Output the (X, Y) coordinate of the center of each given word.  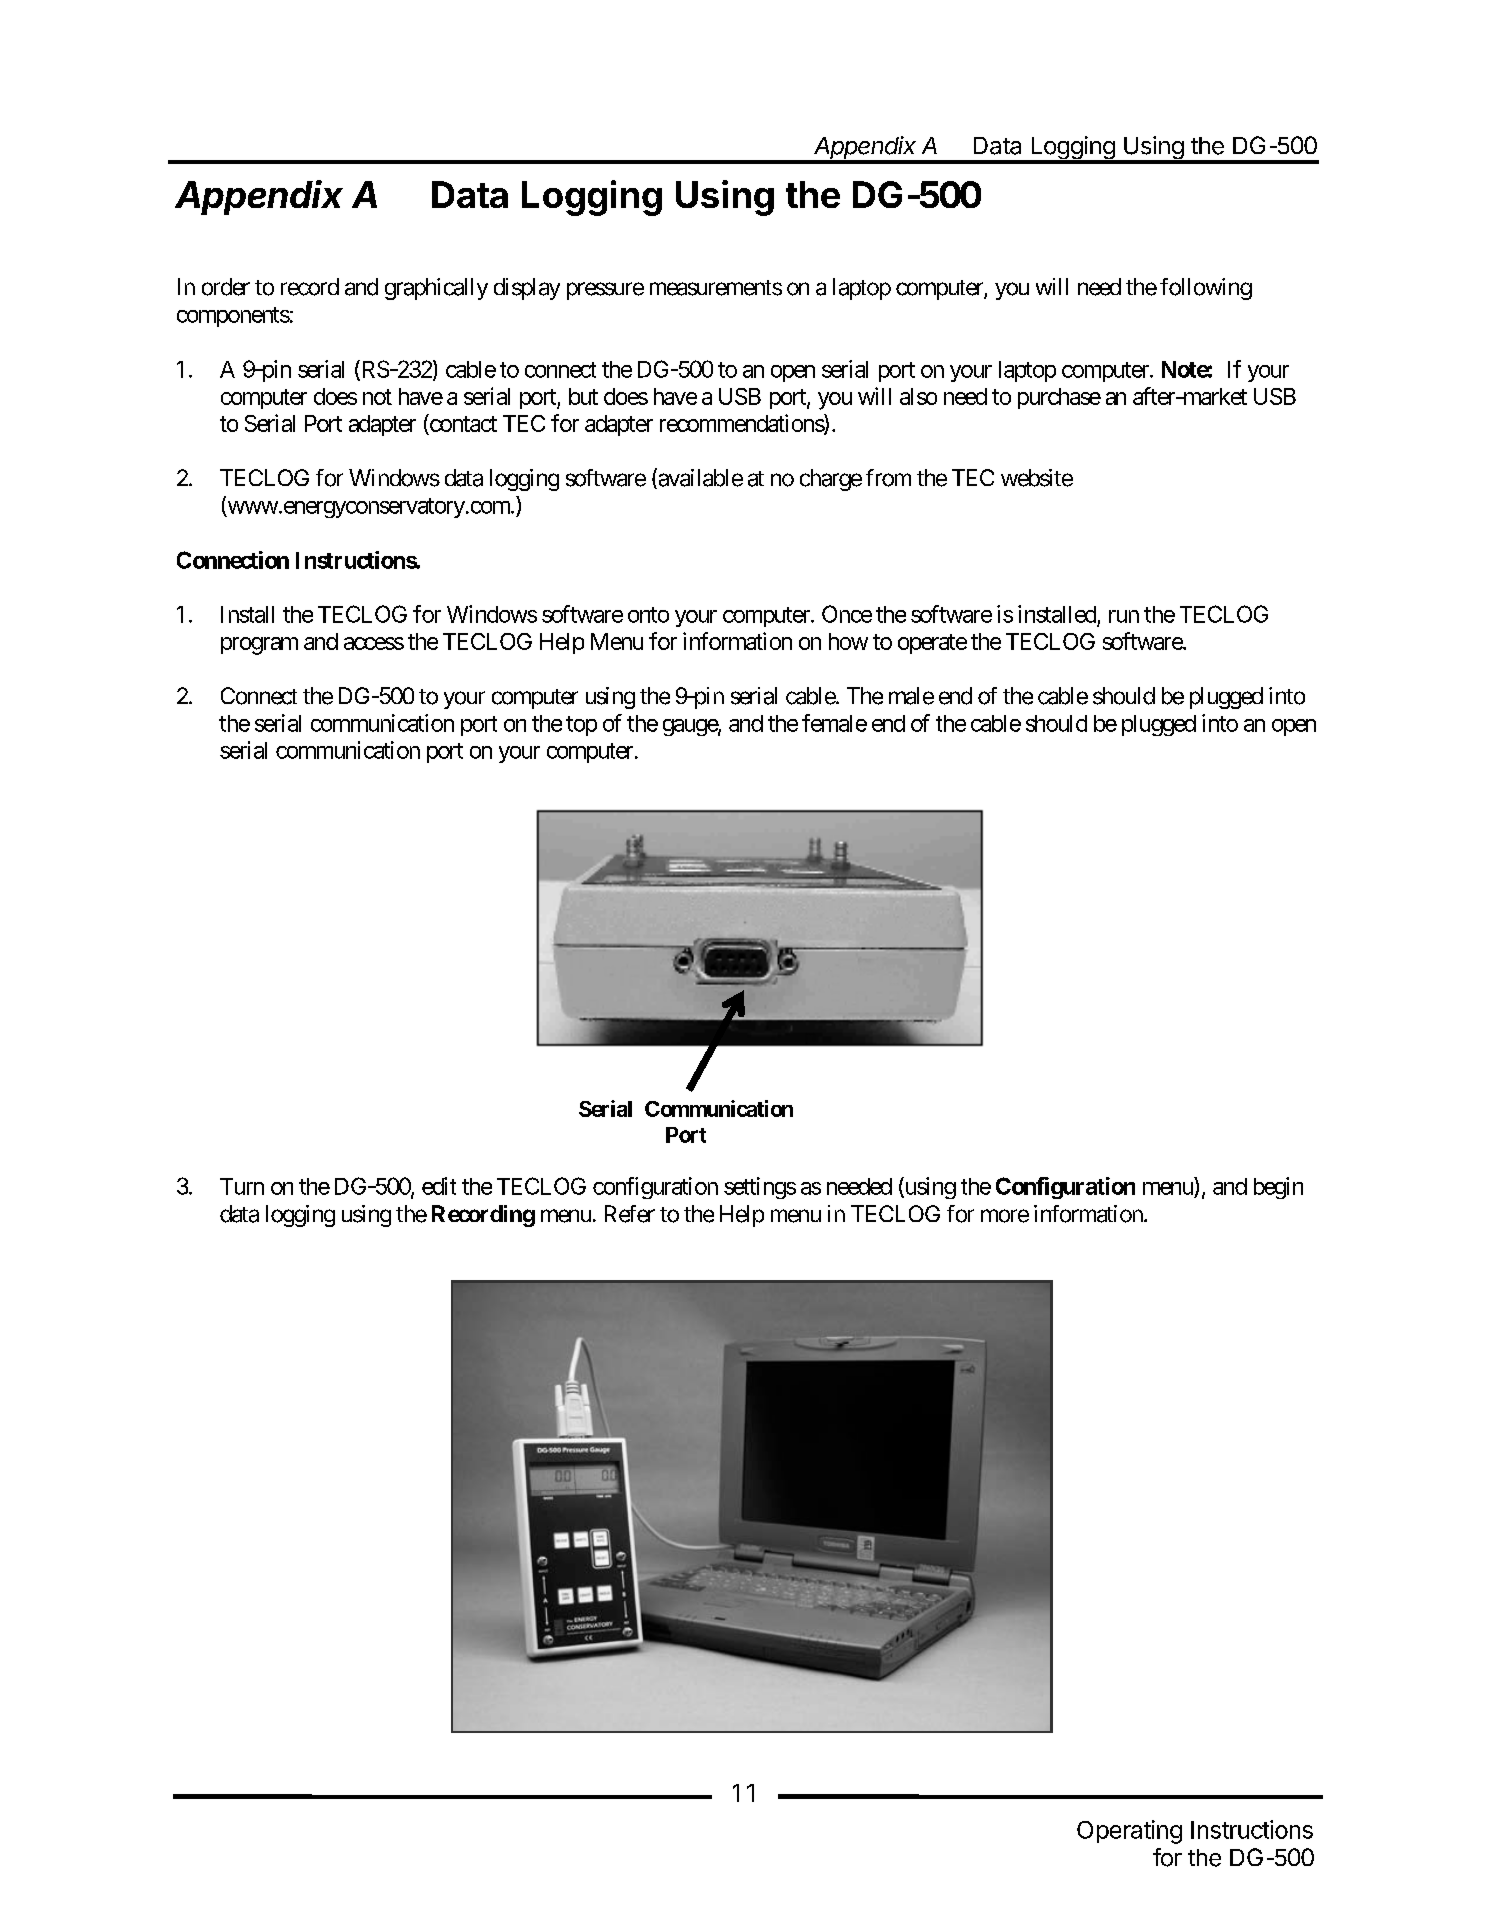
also (918, 396)
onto (648, 615)
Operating (1129, 1832)
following (1206, 289)
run (1124, 616)
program (259, 646)
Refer (630, 1214)
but (583, 396)
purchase (1059, 398)
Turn (242, 1186)
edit (439, 1186)
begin (1278, 1188)
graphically (436, 289)
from (888, 478)
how (848, 641)
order (226, 287)
